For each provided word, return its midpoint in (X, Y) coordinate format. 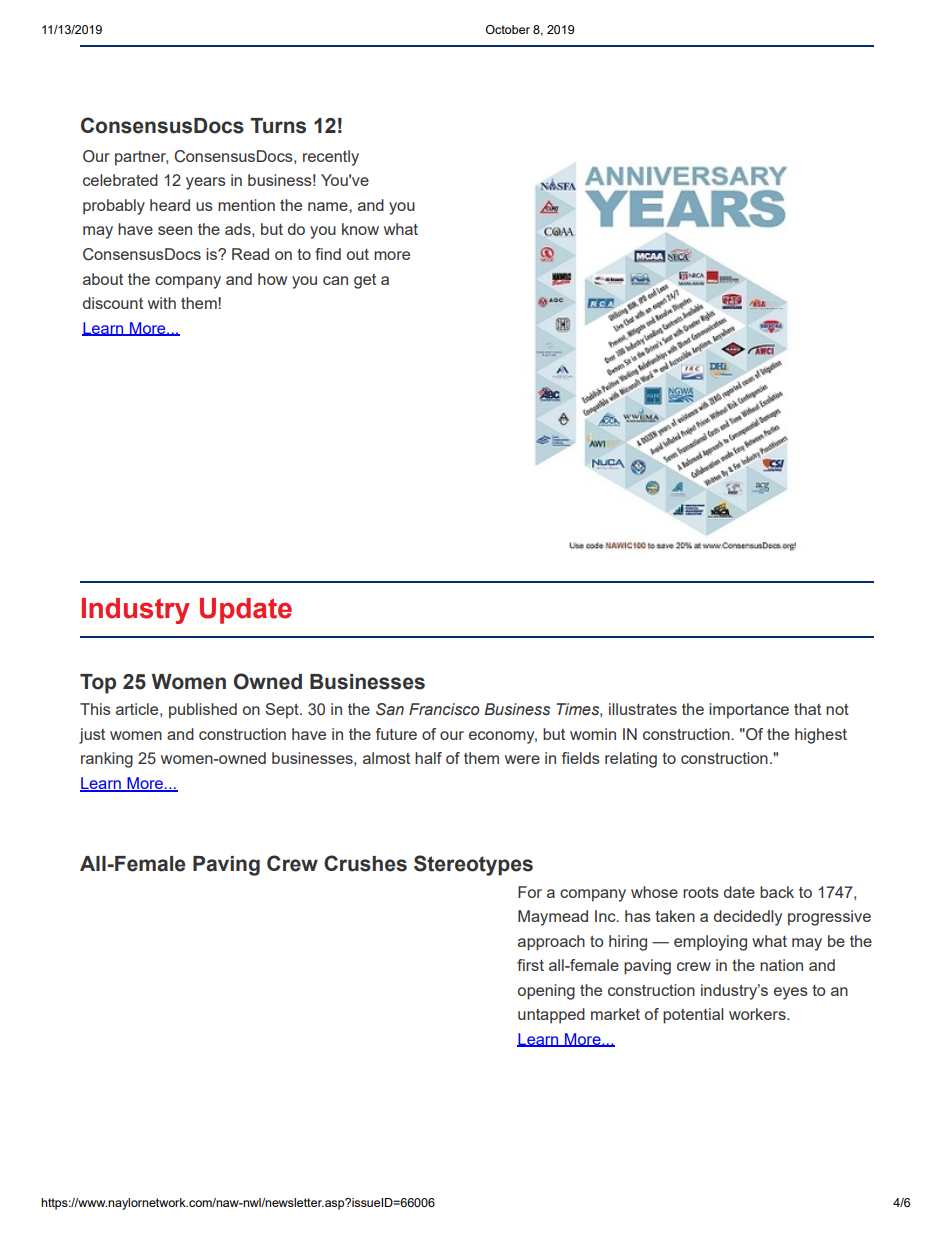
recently (331, 158)
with (162, 303)
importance (749, 711)
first (530, 965)
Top (98, 684)
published (203, 711)
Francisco (444, 709)
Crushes (365, 863)
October (508, 29)
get (365, 281)
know (360, 229)
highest (821, 736)
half (428, 758)
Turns (278, 126)
